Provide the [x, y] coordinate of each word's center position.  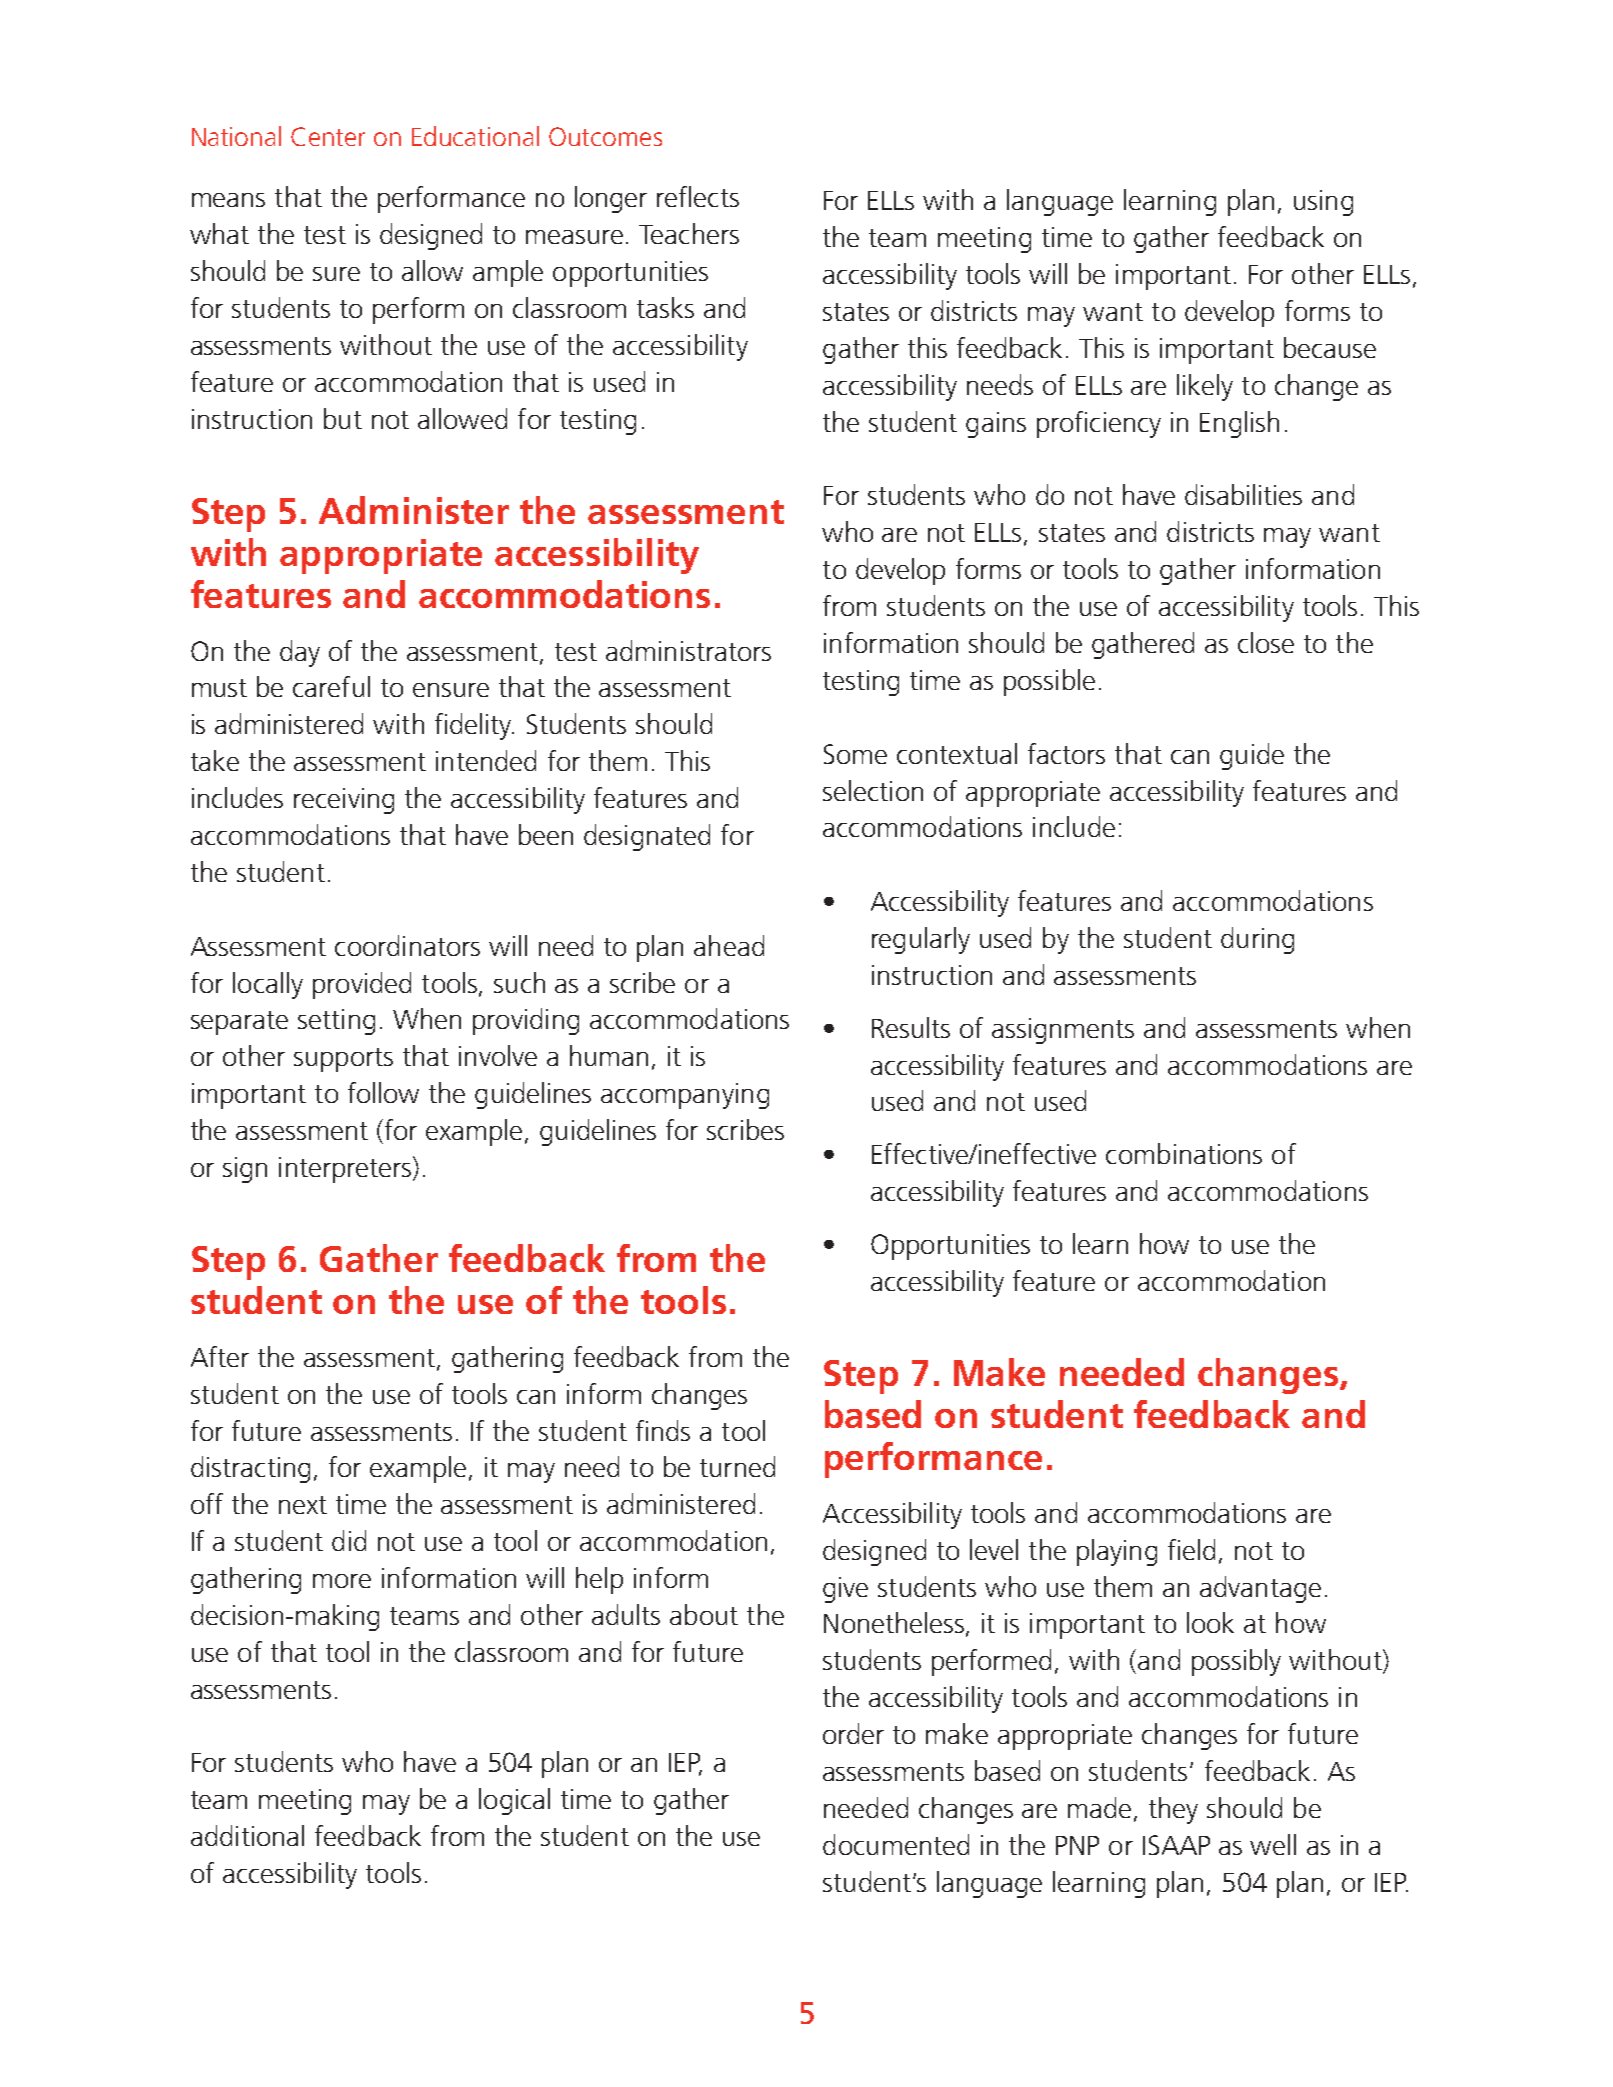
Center [328, 136]
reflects [698, 196]
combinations [1184, 1153]
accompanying [685, 1096]
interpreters [346, 1169]
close [1266, 642]
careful [331, 686]
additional [247, 1835]
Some [855, 754]
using [1323, 203]
